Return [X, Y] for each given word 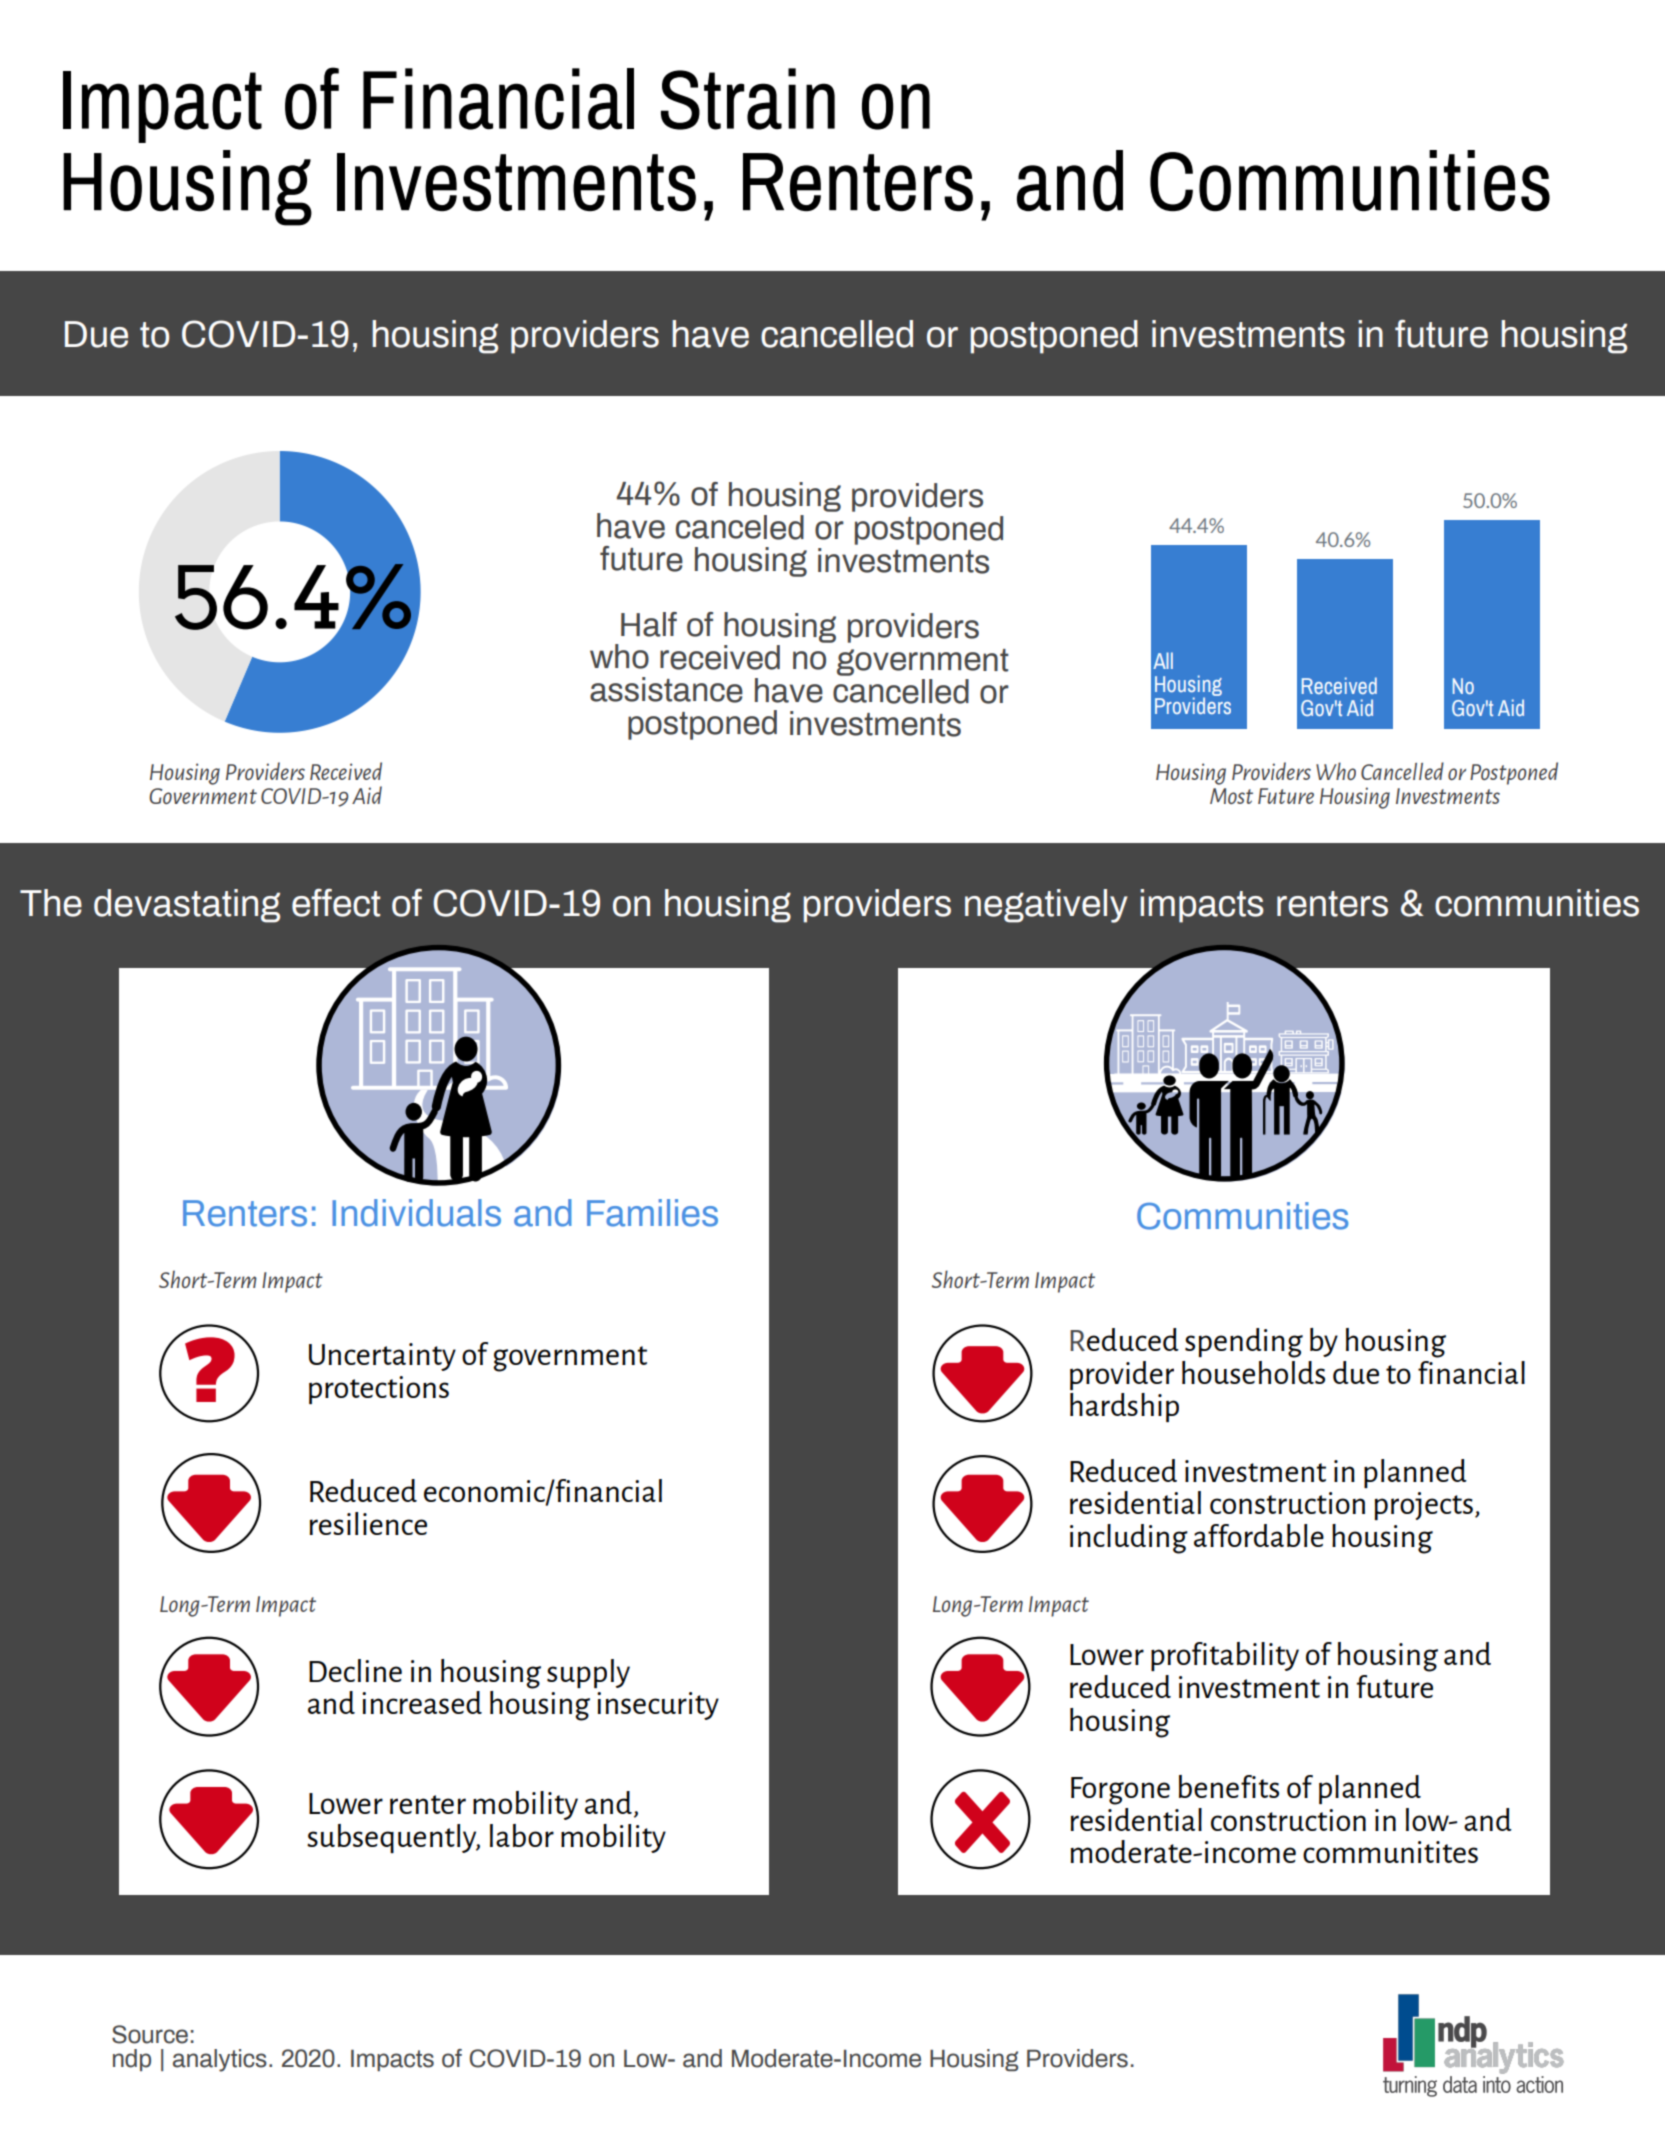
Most [1231, 796]
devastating [187, 906]
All [1163, 660]
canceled [740, 527]
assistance [666, 690]
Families [652, 1213]
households [1253, 1372]
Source [150, 2034]
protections [379, 1390]
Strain [748, 99]
